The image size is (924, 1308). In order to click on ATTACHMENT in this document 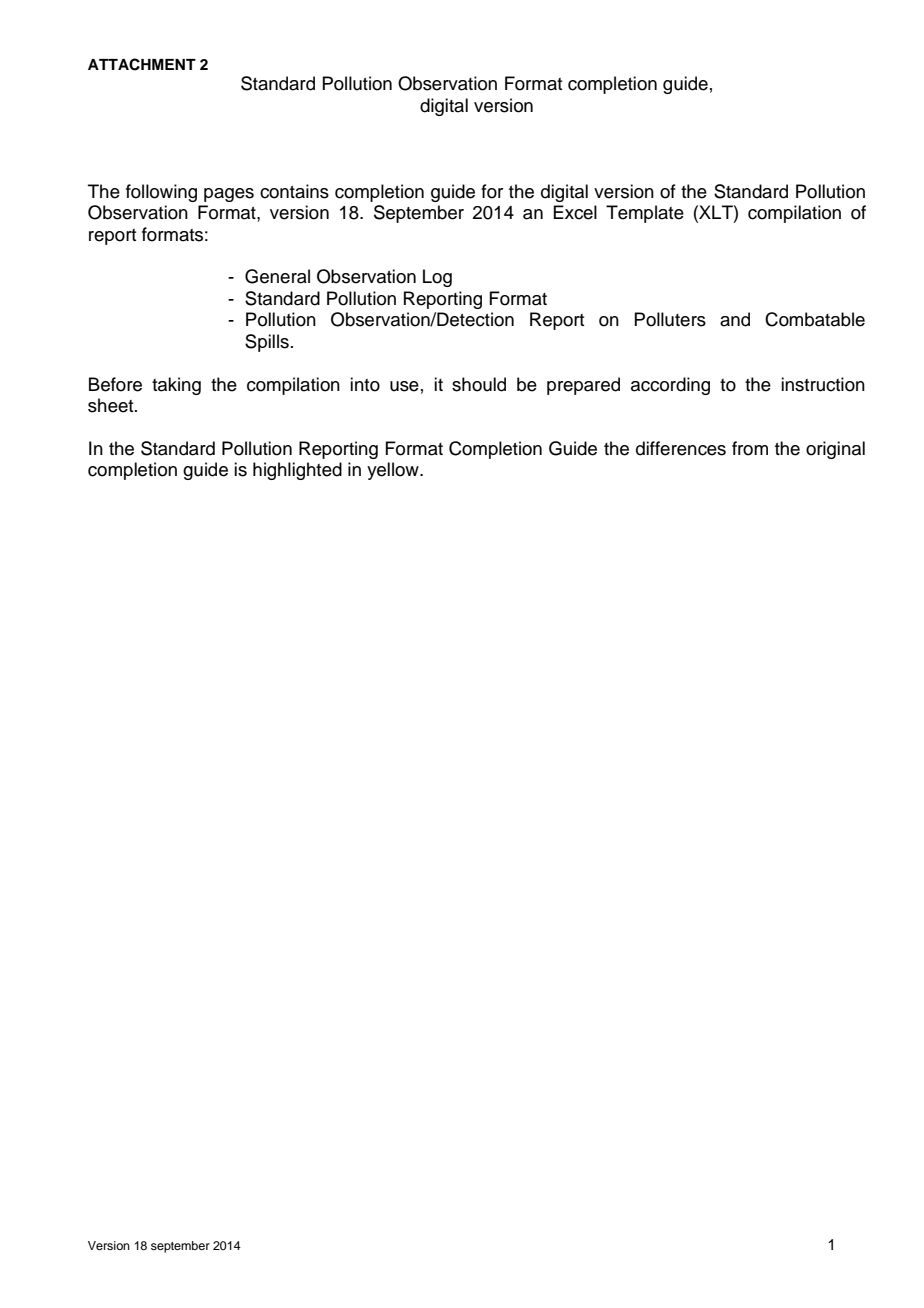, I will do `click(142, 64)`.
